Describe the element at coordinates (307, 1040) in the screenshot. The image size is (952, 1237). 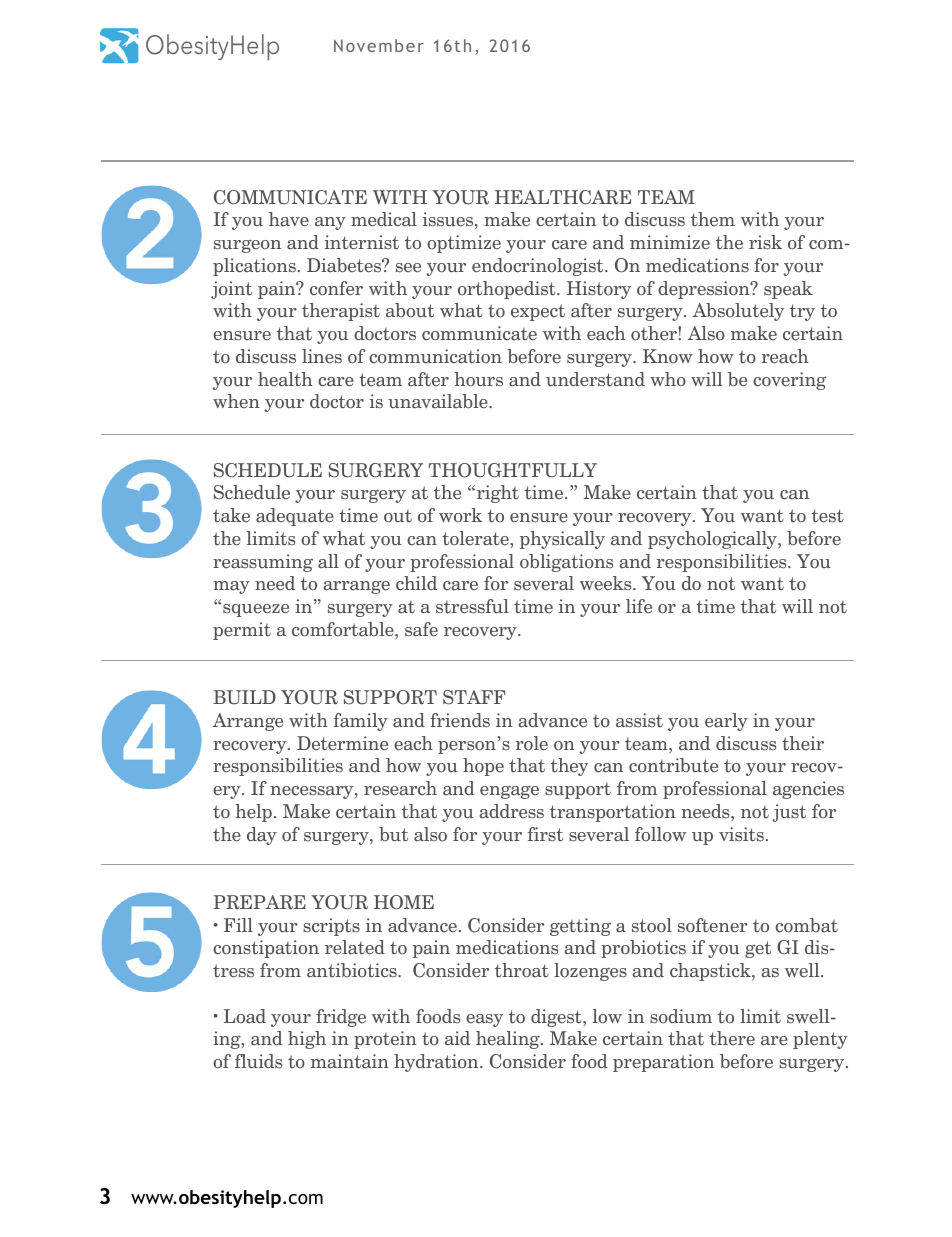
I see `high` at that location.
